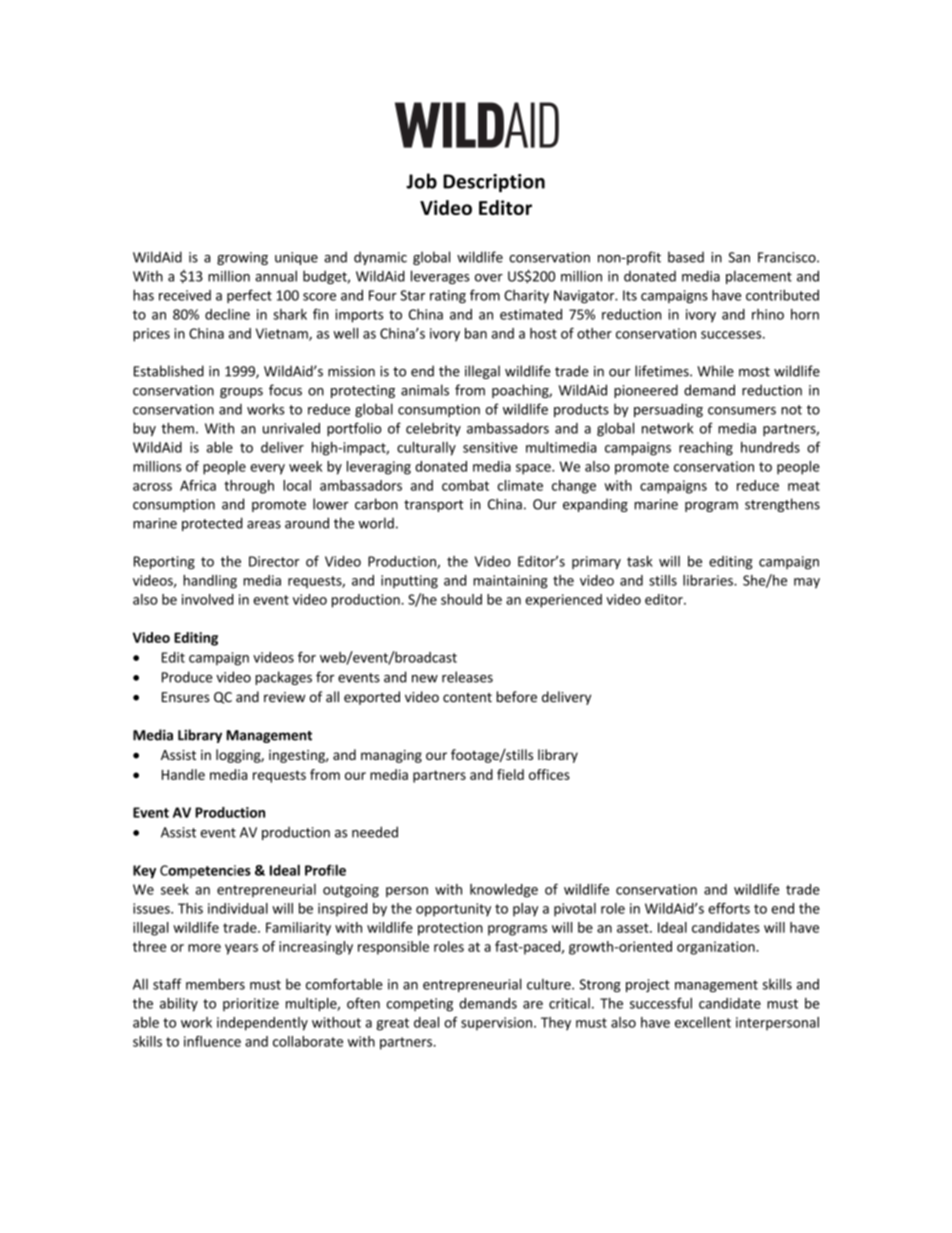 The height and width of the screenshot is (1233, 952). I want to click on prioritize, so click(251, 1004).
